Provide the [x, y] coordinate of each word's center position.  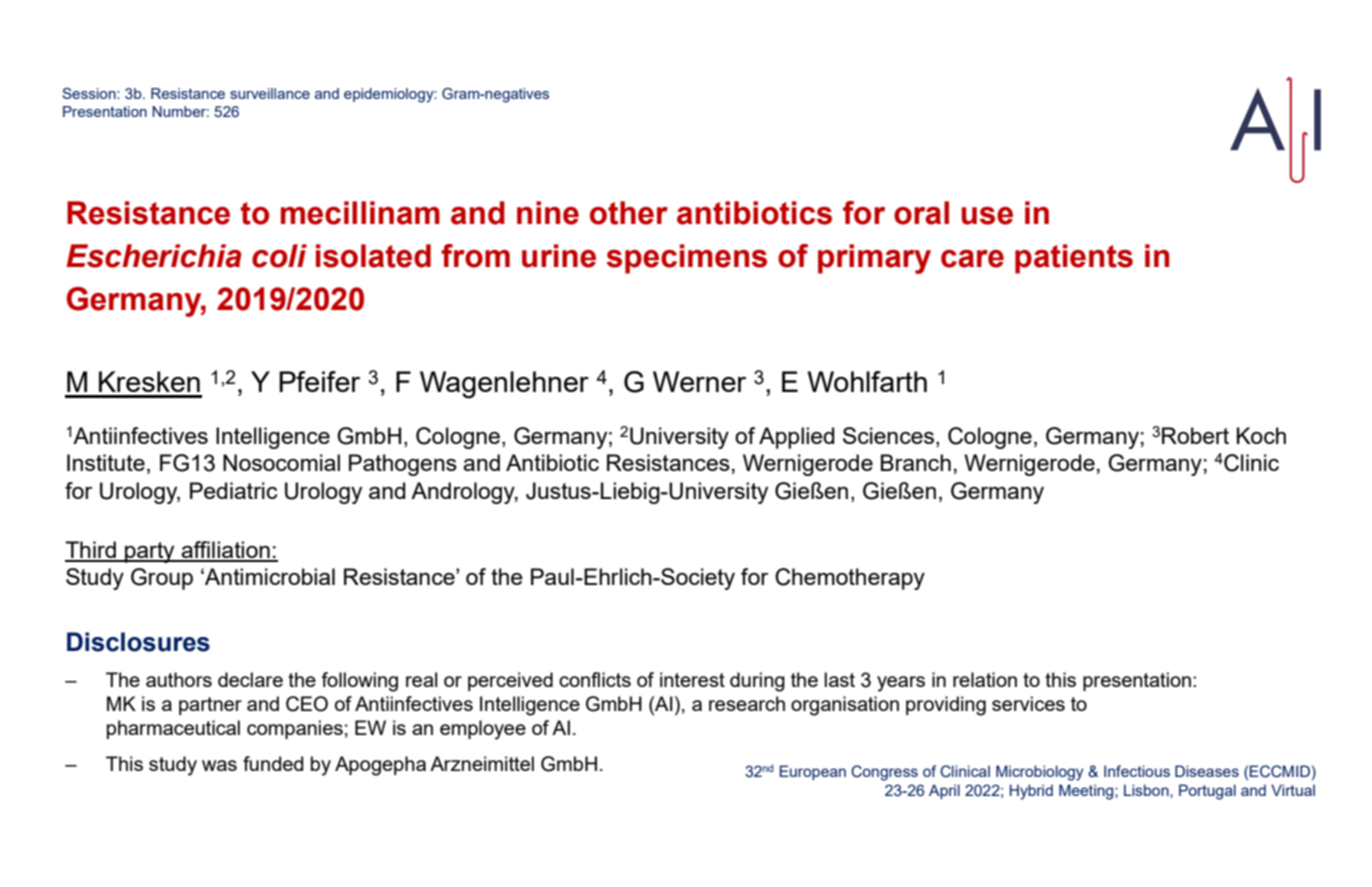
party [150, 552]
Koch [1261, 435]
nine [548, 213]
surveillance [270, 93]
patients [1074, 259]
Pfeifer [319, 381]
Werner [699, 381]
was [219, 765]
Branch [916, 462]
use [987, 216]
